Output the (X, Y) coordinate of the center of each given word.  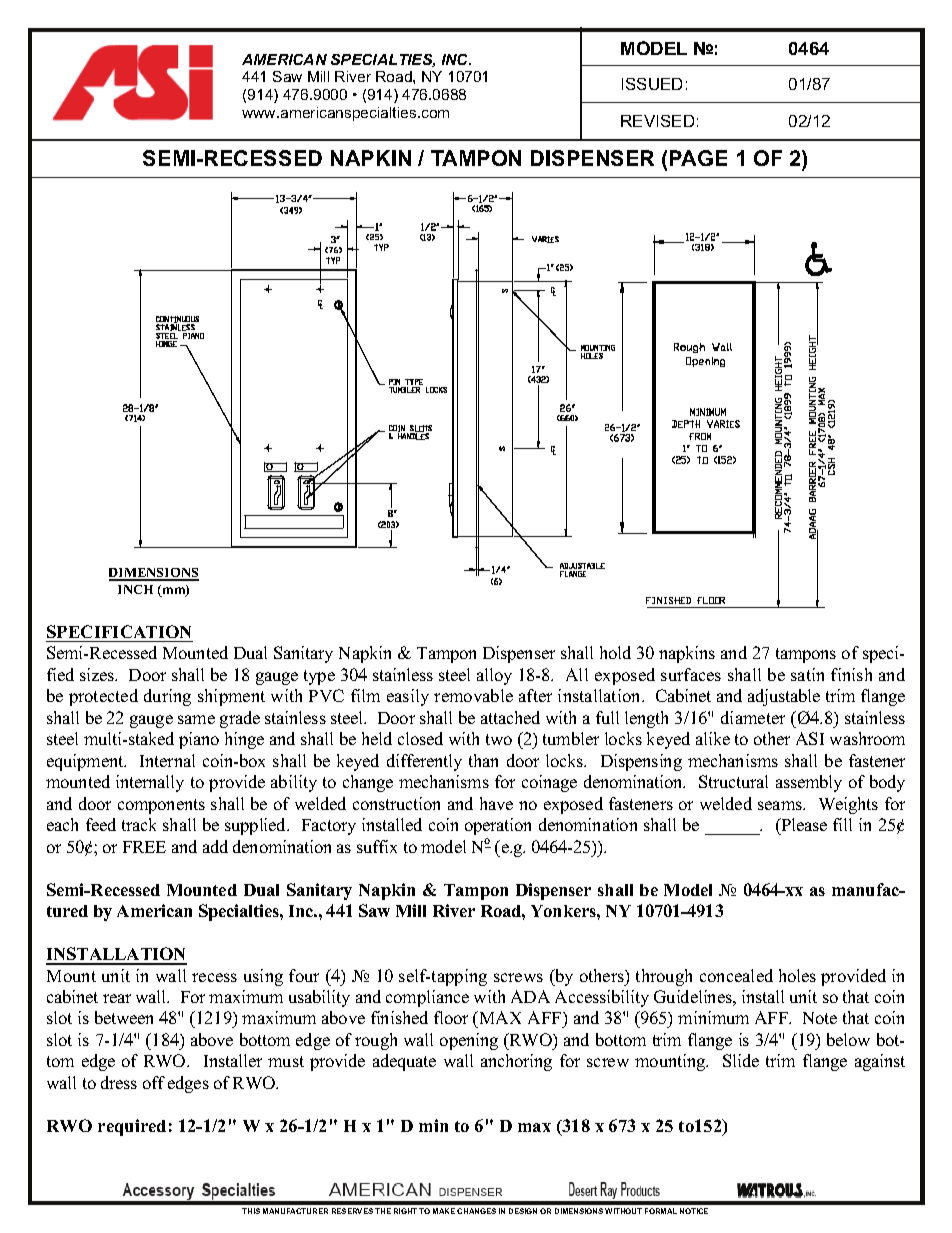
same (196, 719)
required (132, 1127)
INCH (135, 589)
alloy (494, 676)
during (167, 697)
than (483, 760)
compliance (427, 998)
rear (117, 998)
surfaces (691, 674)
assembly (809, 783)
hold (615, 652)
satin (807, 674)
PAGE (698, 158)
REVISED (657, 121)
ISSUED (652, 84)
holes (797, 975)
